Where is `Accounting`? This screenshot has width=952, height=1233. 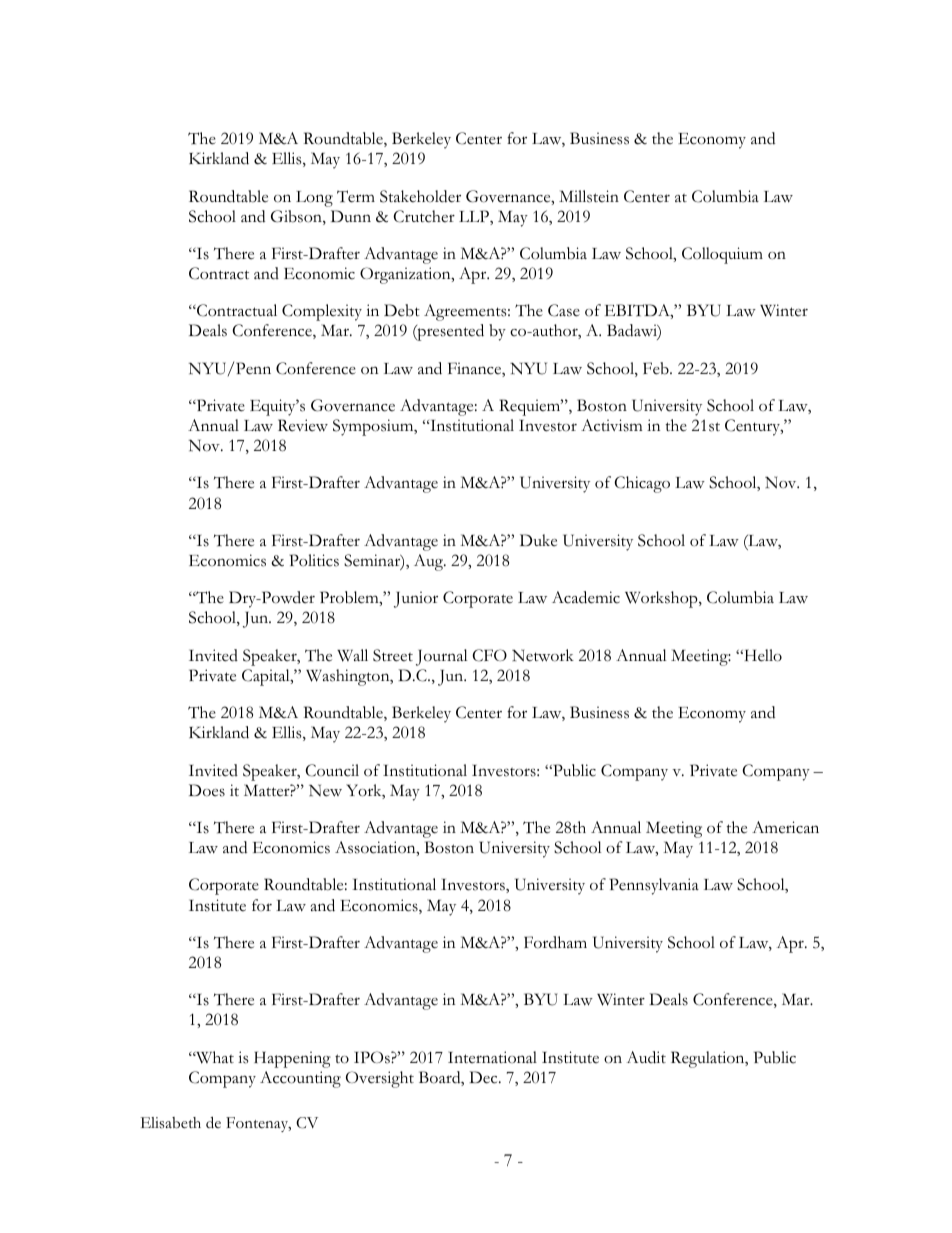
Accounting is located at coordinates (300, 1079).
